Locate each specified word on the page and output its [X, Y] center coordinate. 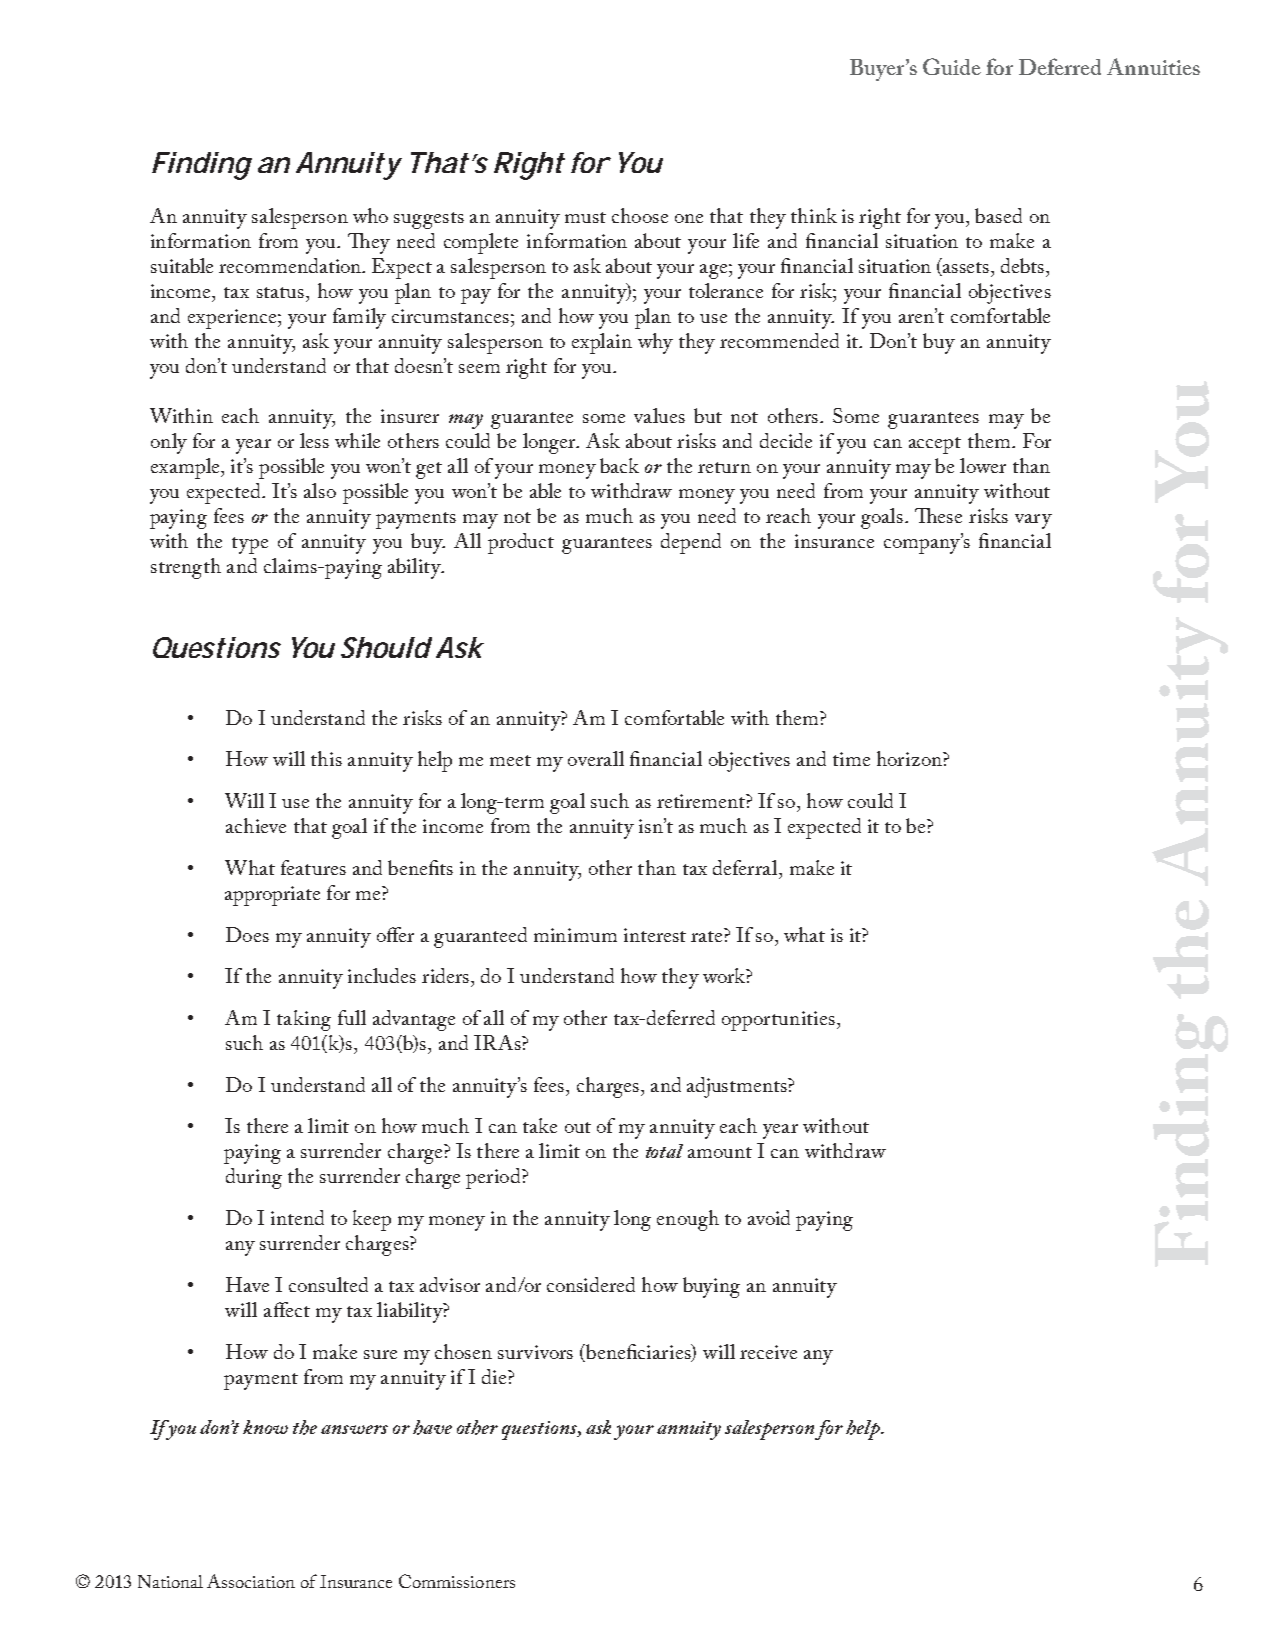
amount [720, 1152]
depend [691, 543]
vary [1033, 521]
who [370, 215]
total [664, 1151]
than [1031, 465]
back [619, 465]
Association [251, 1581]
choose [640, 215]
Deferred [1060, 66]
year [253, 446]
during [254, 1178]
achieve [256, 825]
